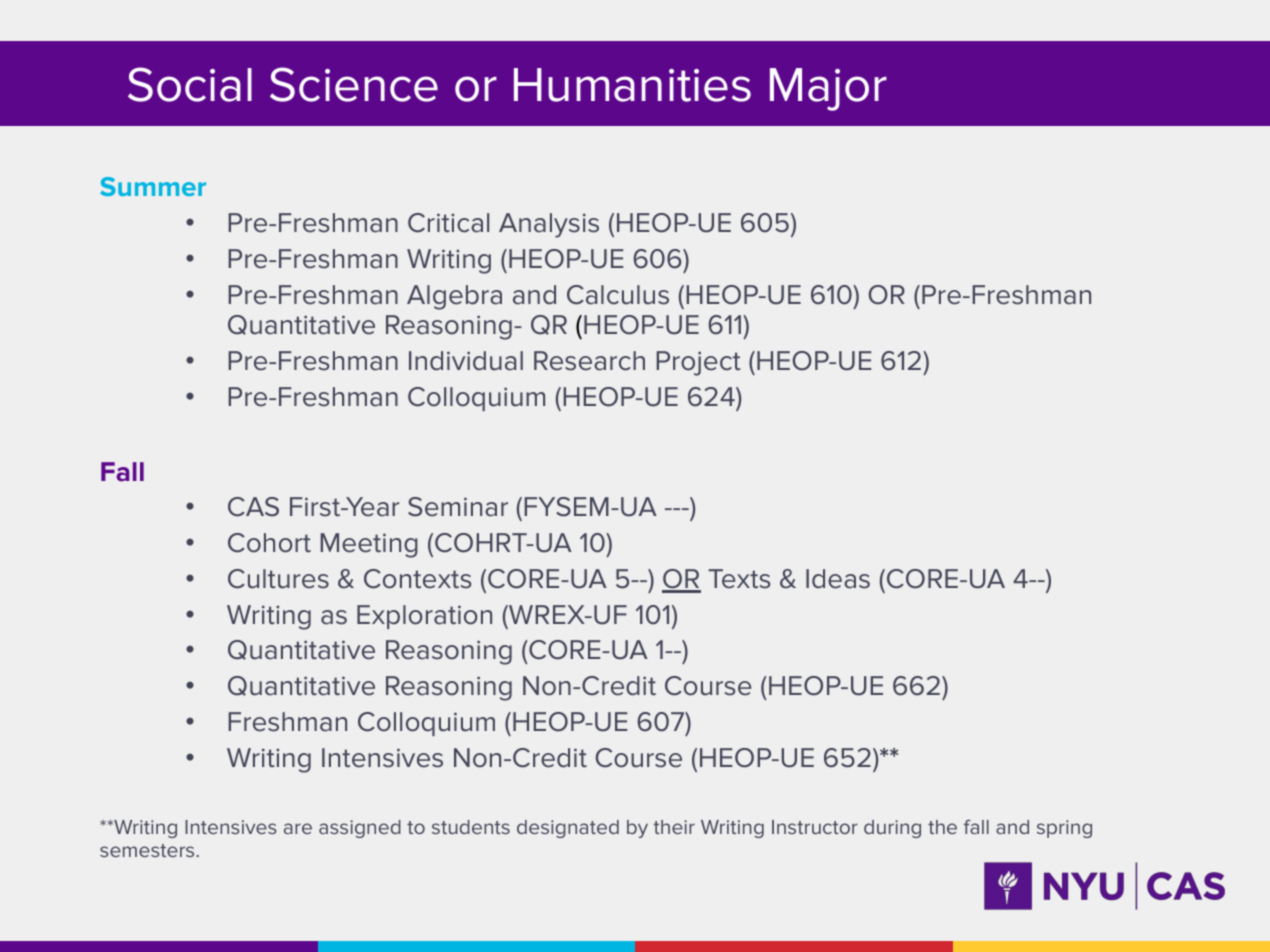 The width and height of the document is (1270, 952). What do you see at coordinates (298, 828) in the document?
I see `are` at bounding box center [298, 828].
